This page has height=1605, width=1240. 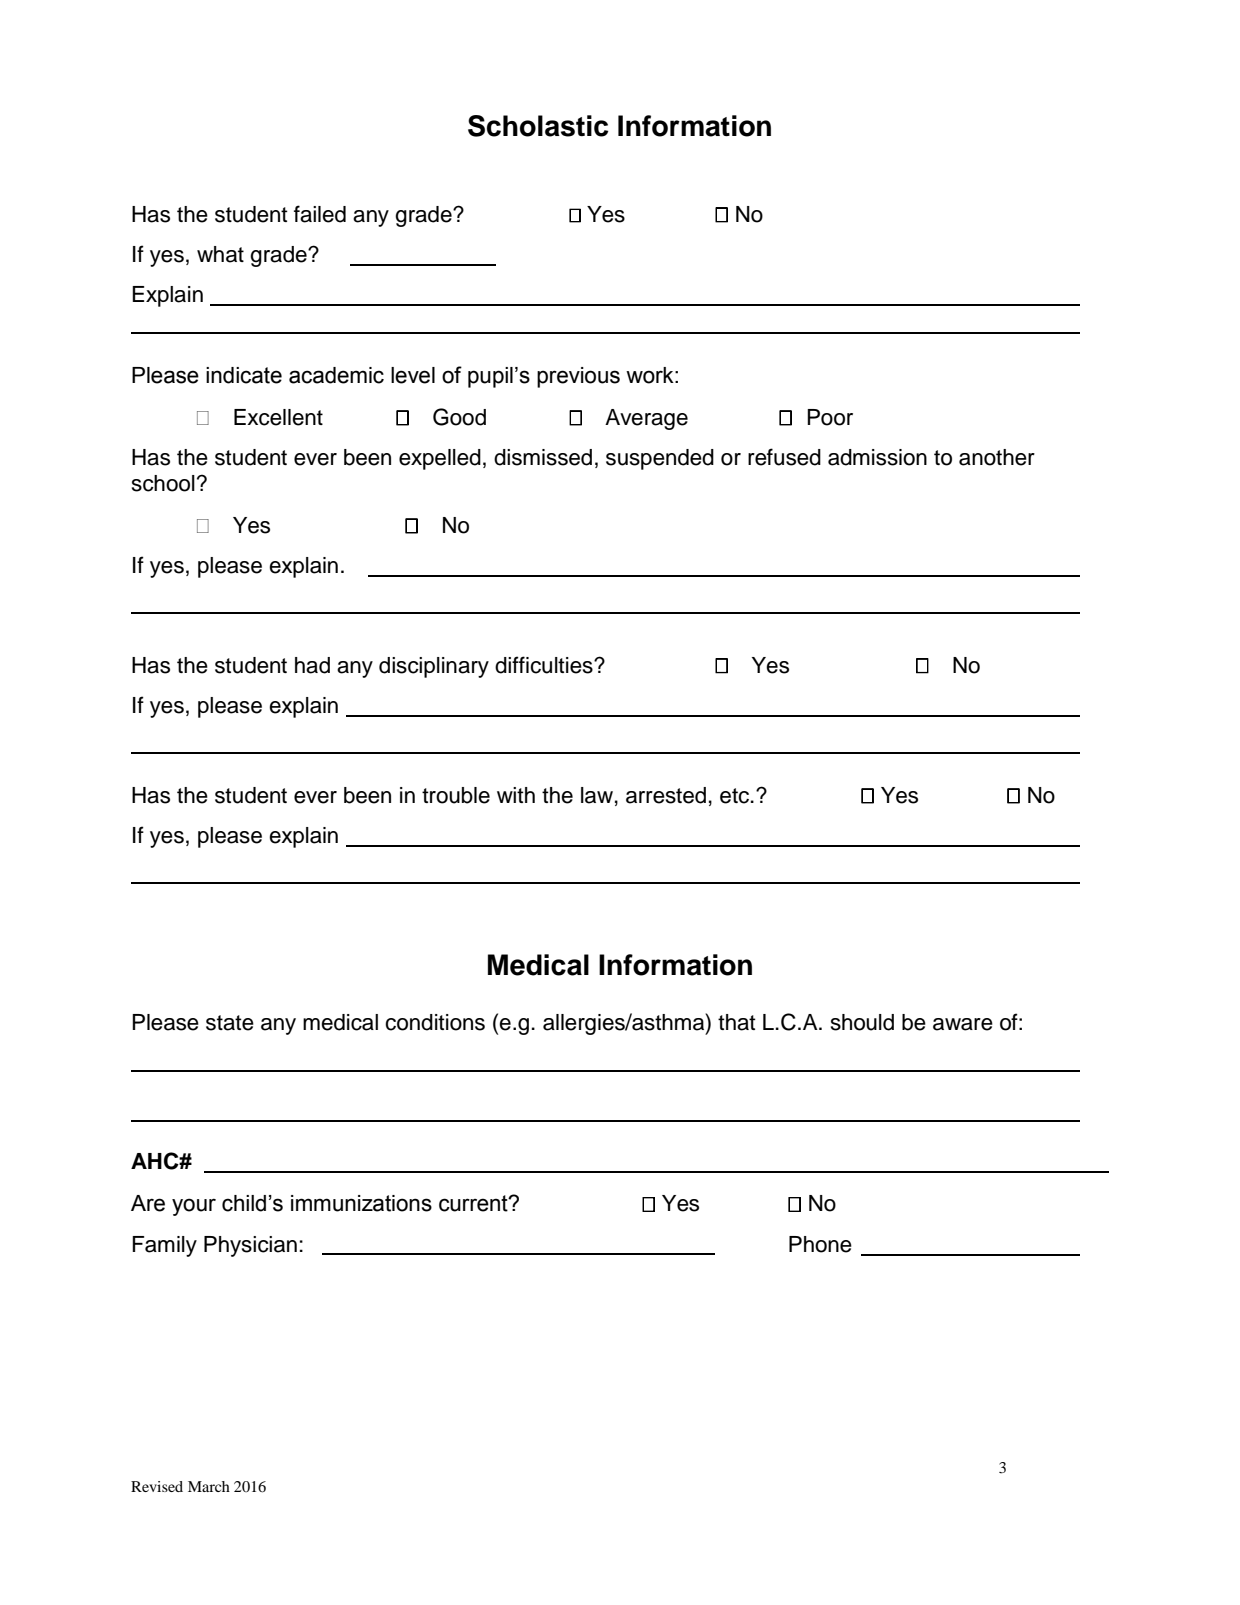 What do you see at coordinates (830, 417) in the page?
I see `Poor` at bounding box center [830, 417].
